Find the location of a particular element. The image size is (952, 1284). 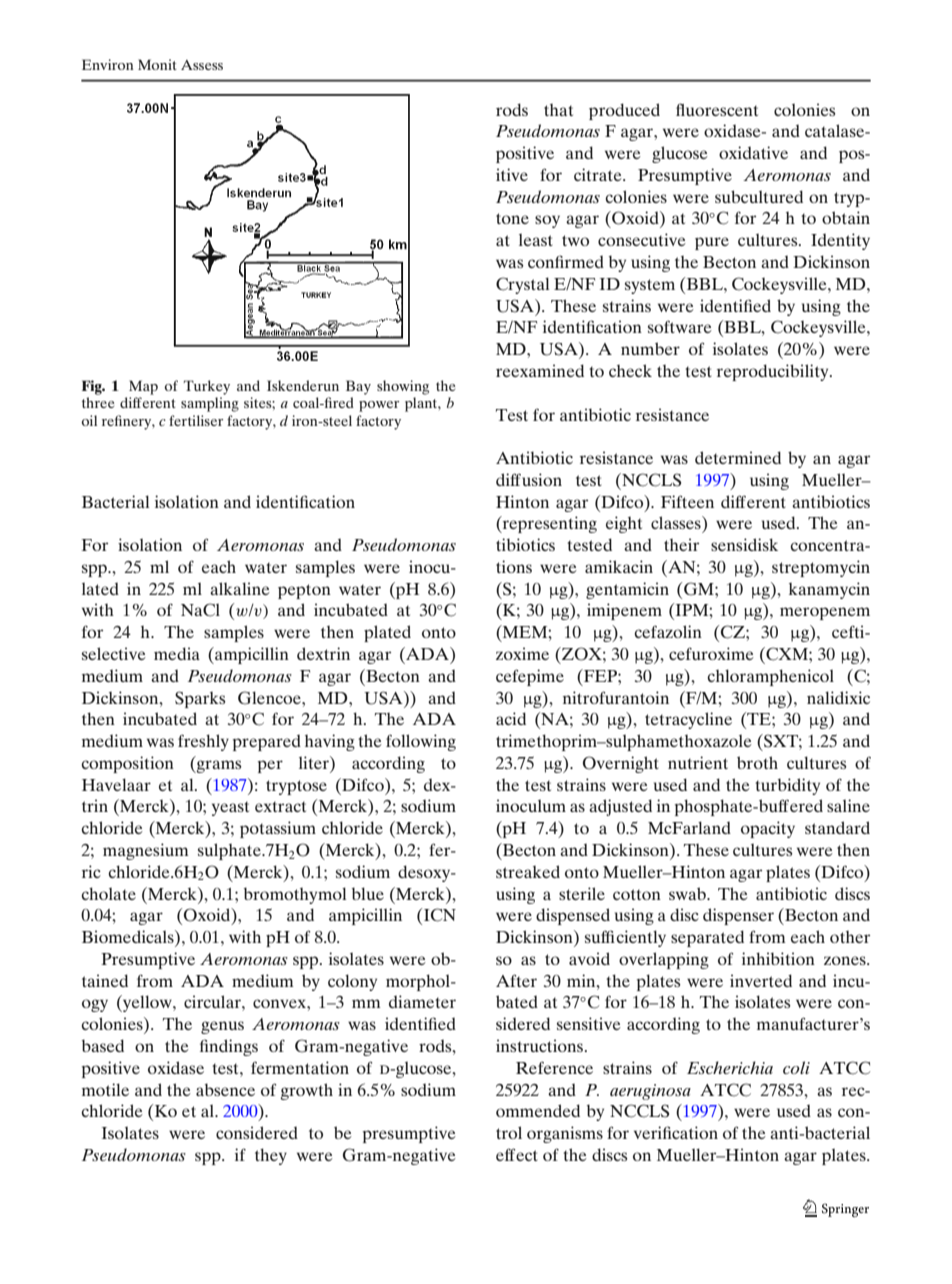

Escherichia is located at coordinates (730, 1067).
